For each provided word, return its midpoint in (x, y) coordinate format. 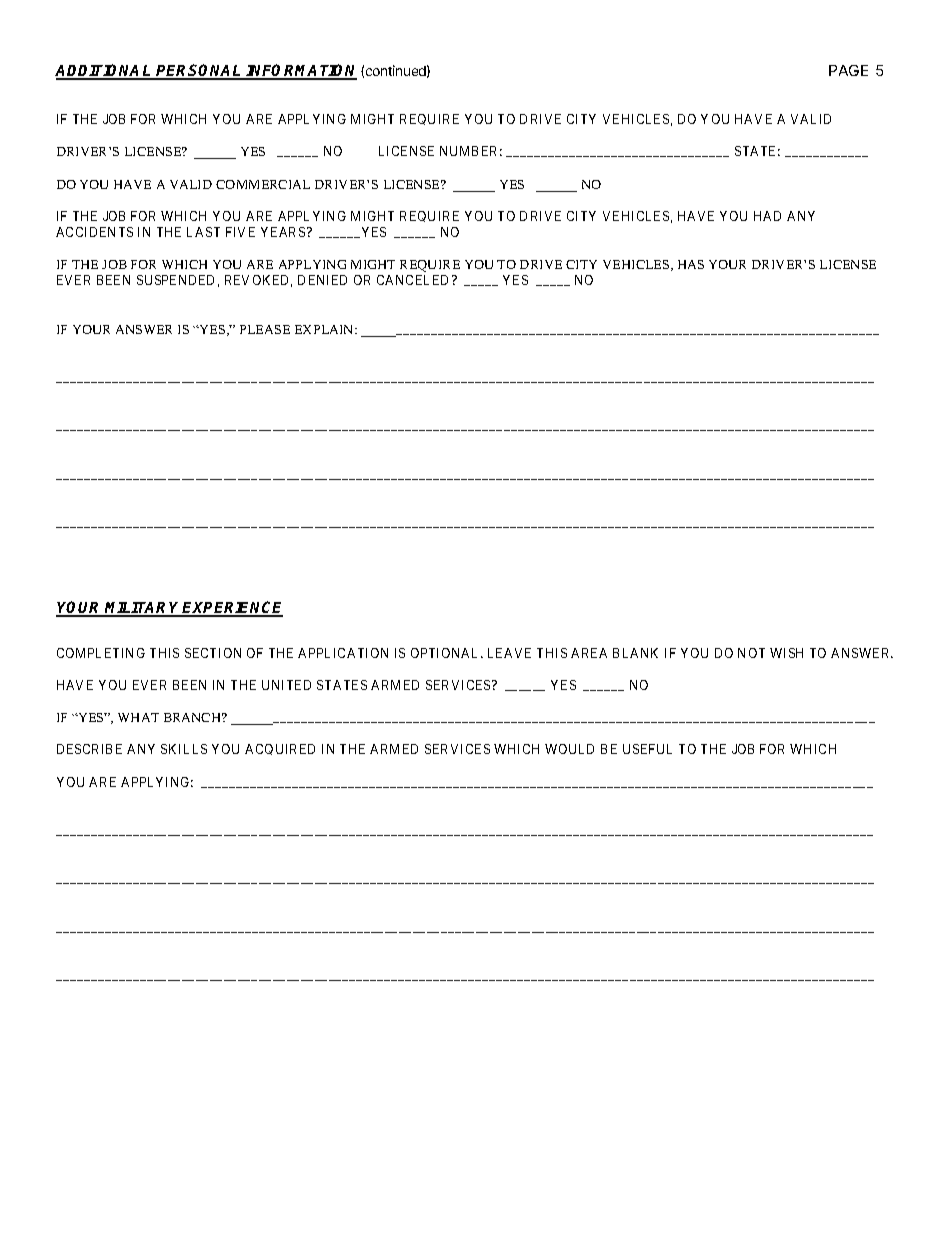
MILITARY (143, 609)
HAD (767, 216)
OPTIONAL (447, 653)
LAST (203, 232)
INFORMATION (301, 71)
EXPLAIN (325, 329)
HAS (691, 264)
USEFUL (647, 749)
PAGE (848, 70)
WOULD (569, 749)
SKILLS (184, 749)
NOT (751, 653)
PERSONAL (200, 71)
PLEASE (265, 329)
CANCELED (415, 280)
